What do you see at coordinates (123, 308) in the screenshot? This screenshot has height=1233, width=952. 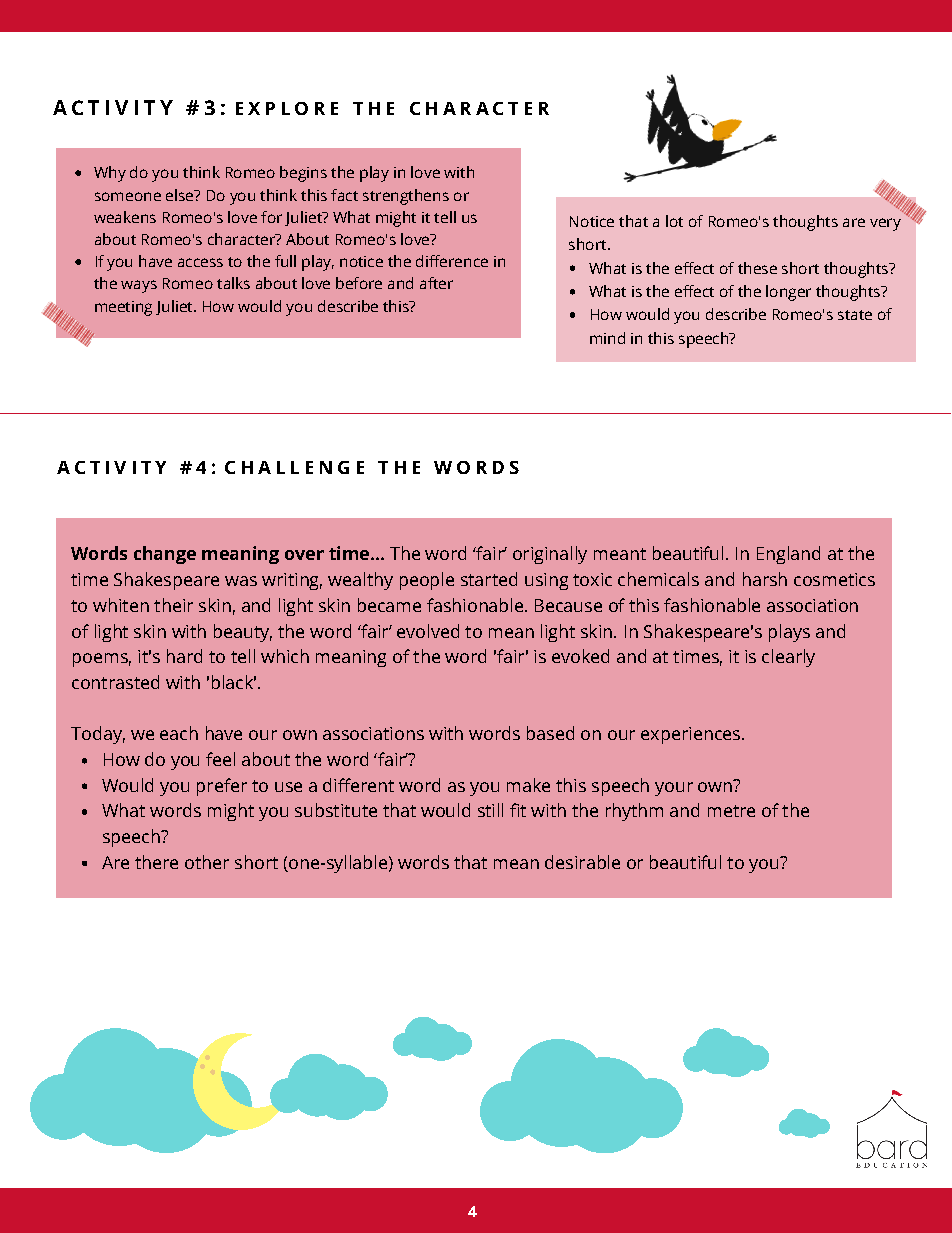 I see `meeting` at bounding box center [123, 308].
